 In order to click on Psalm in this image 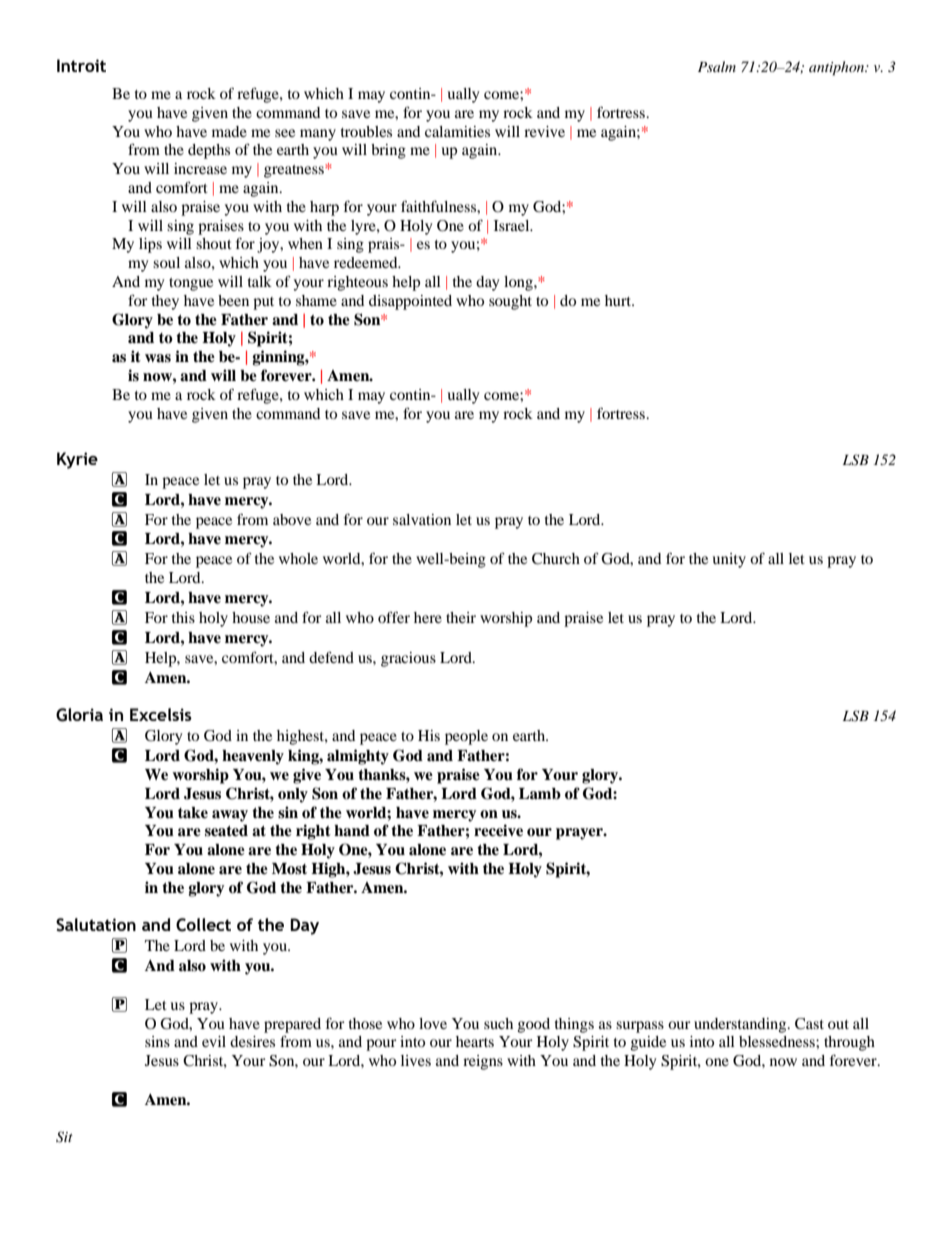, I will do `click(717, 66)`.
